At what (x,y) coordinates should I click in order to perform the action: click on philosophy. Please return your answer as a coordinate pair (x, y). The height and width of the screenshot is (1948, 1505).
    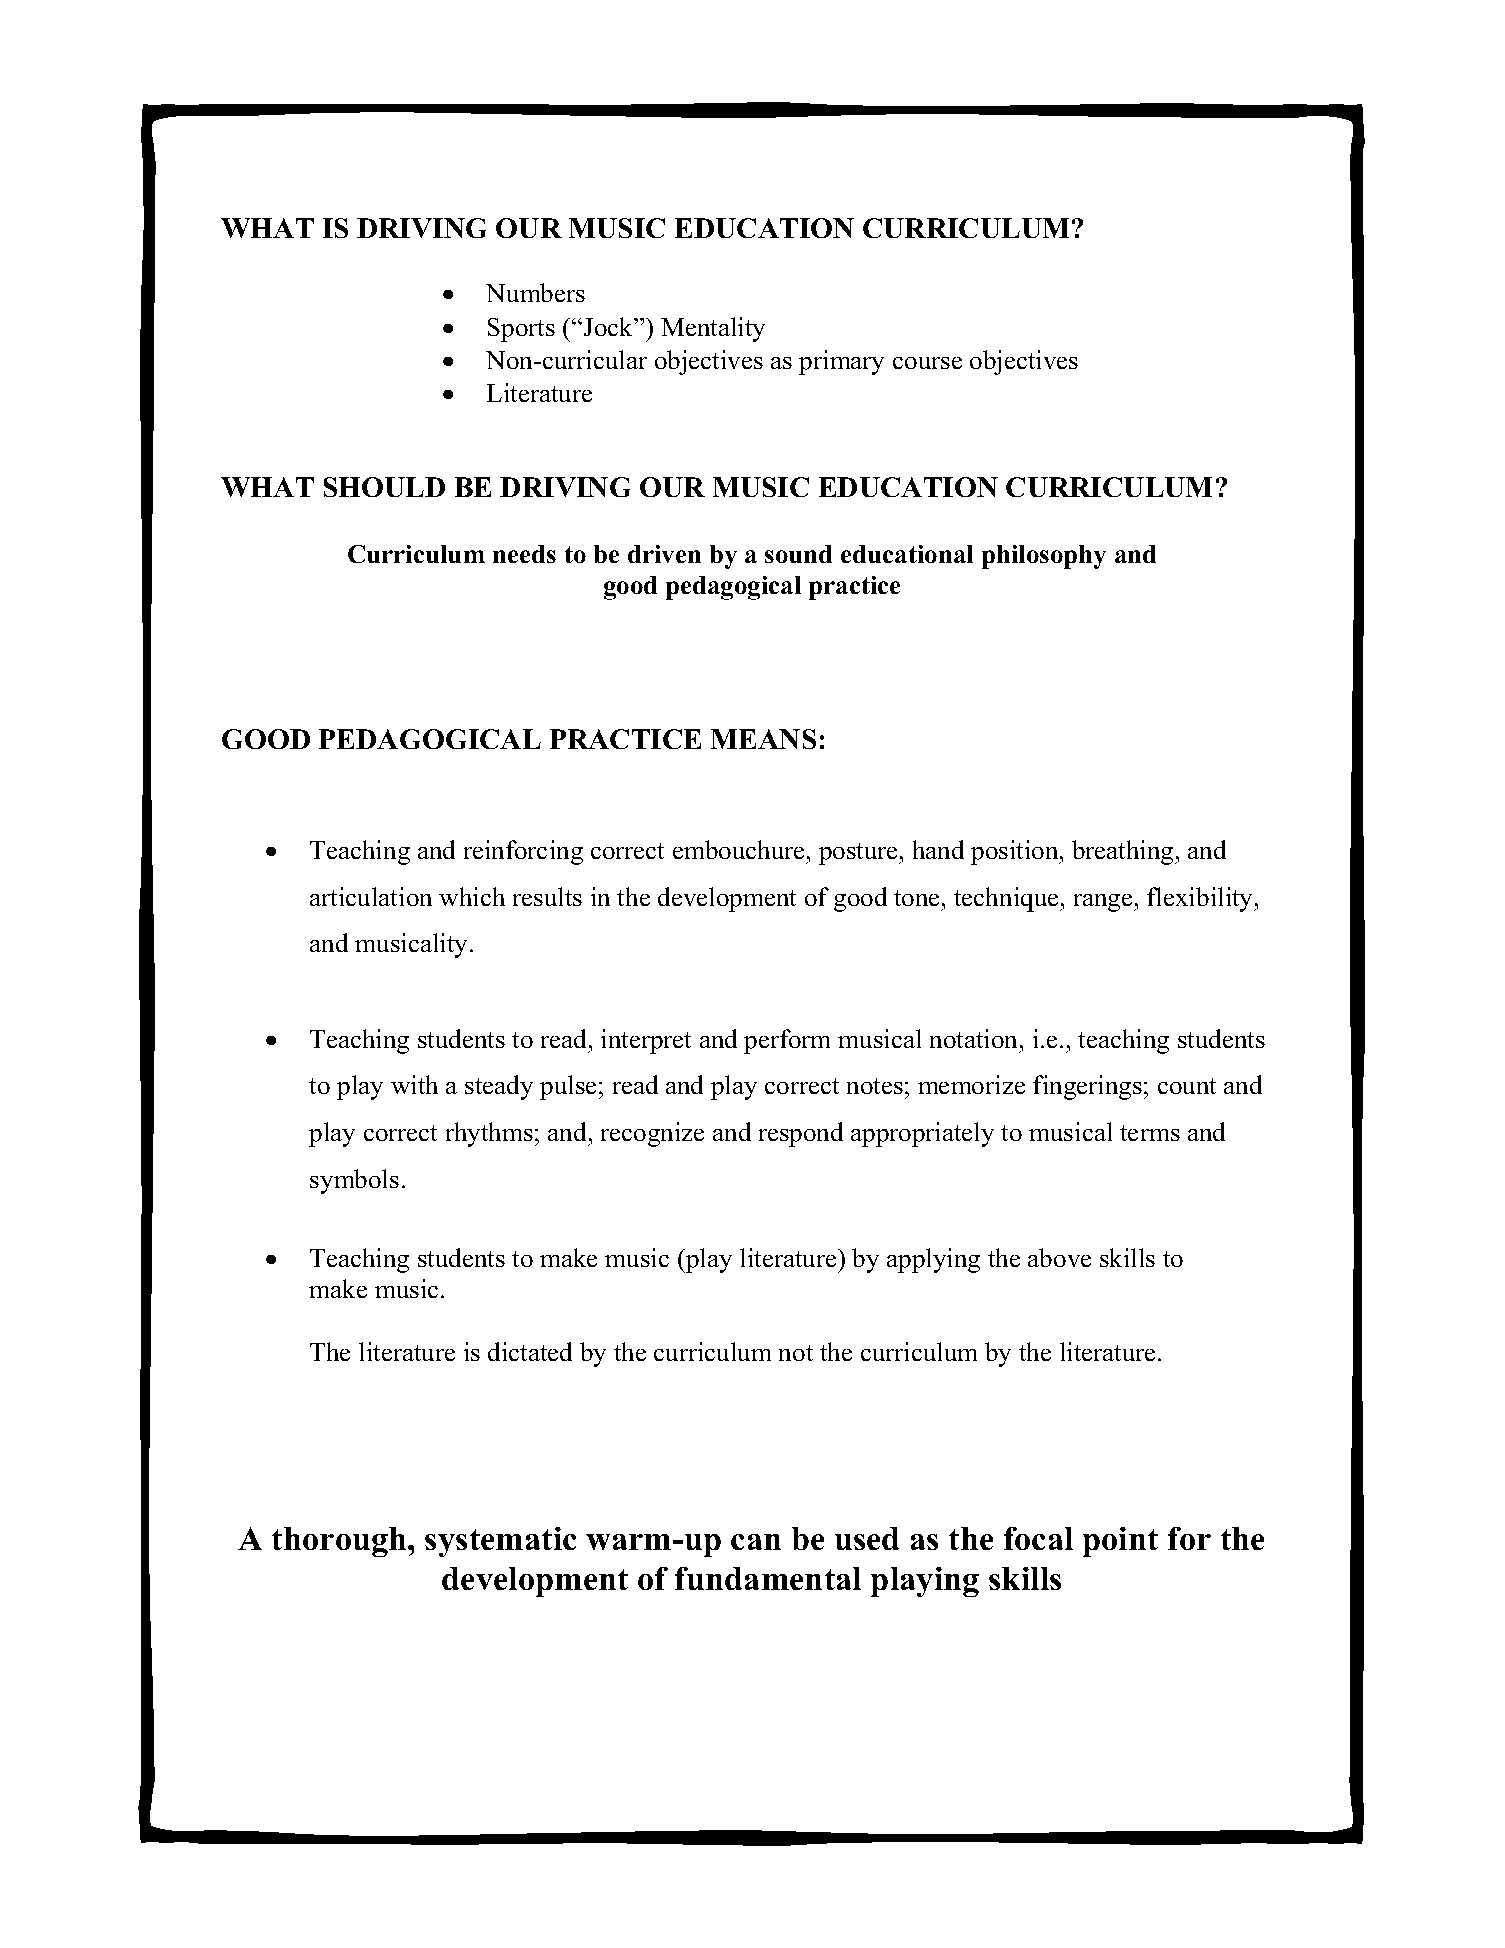
    Looking at the image, I should click on (1044, 557).
